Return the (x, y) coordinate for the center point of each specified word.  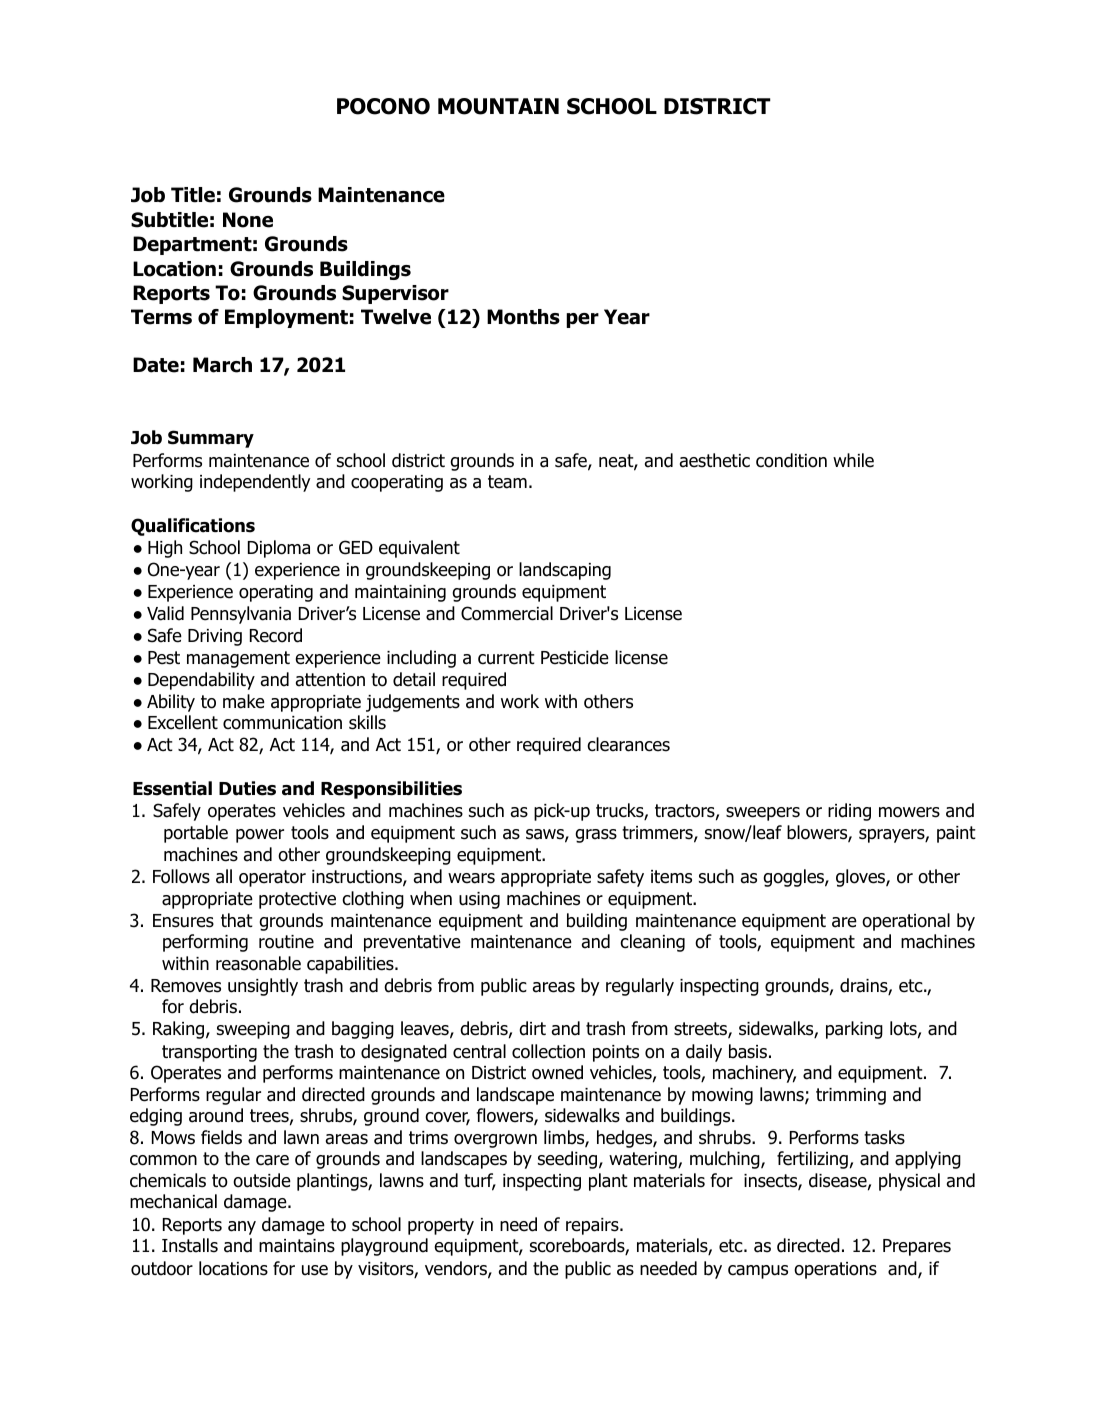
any (242, 1228)
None (248, 220)
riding (849, 812)
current (506, 658)
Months (523, 317)
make (244, 701)
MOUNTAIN (498, 106)
